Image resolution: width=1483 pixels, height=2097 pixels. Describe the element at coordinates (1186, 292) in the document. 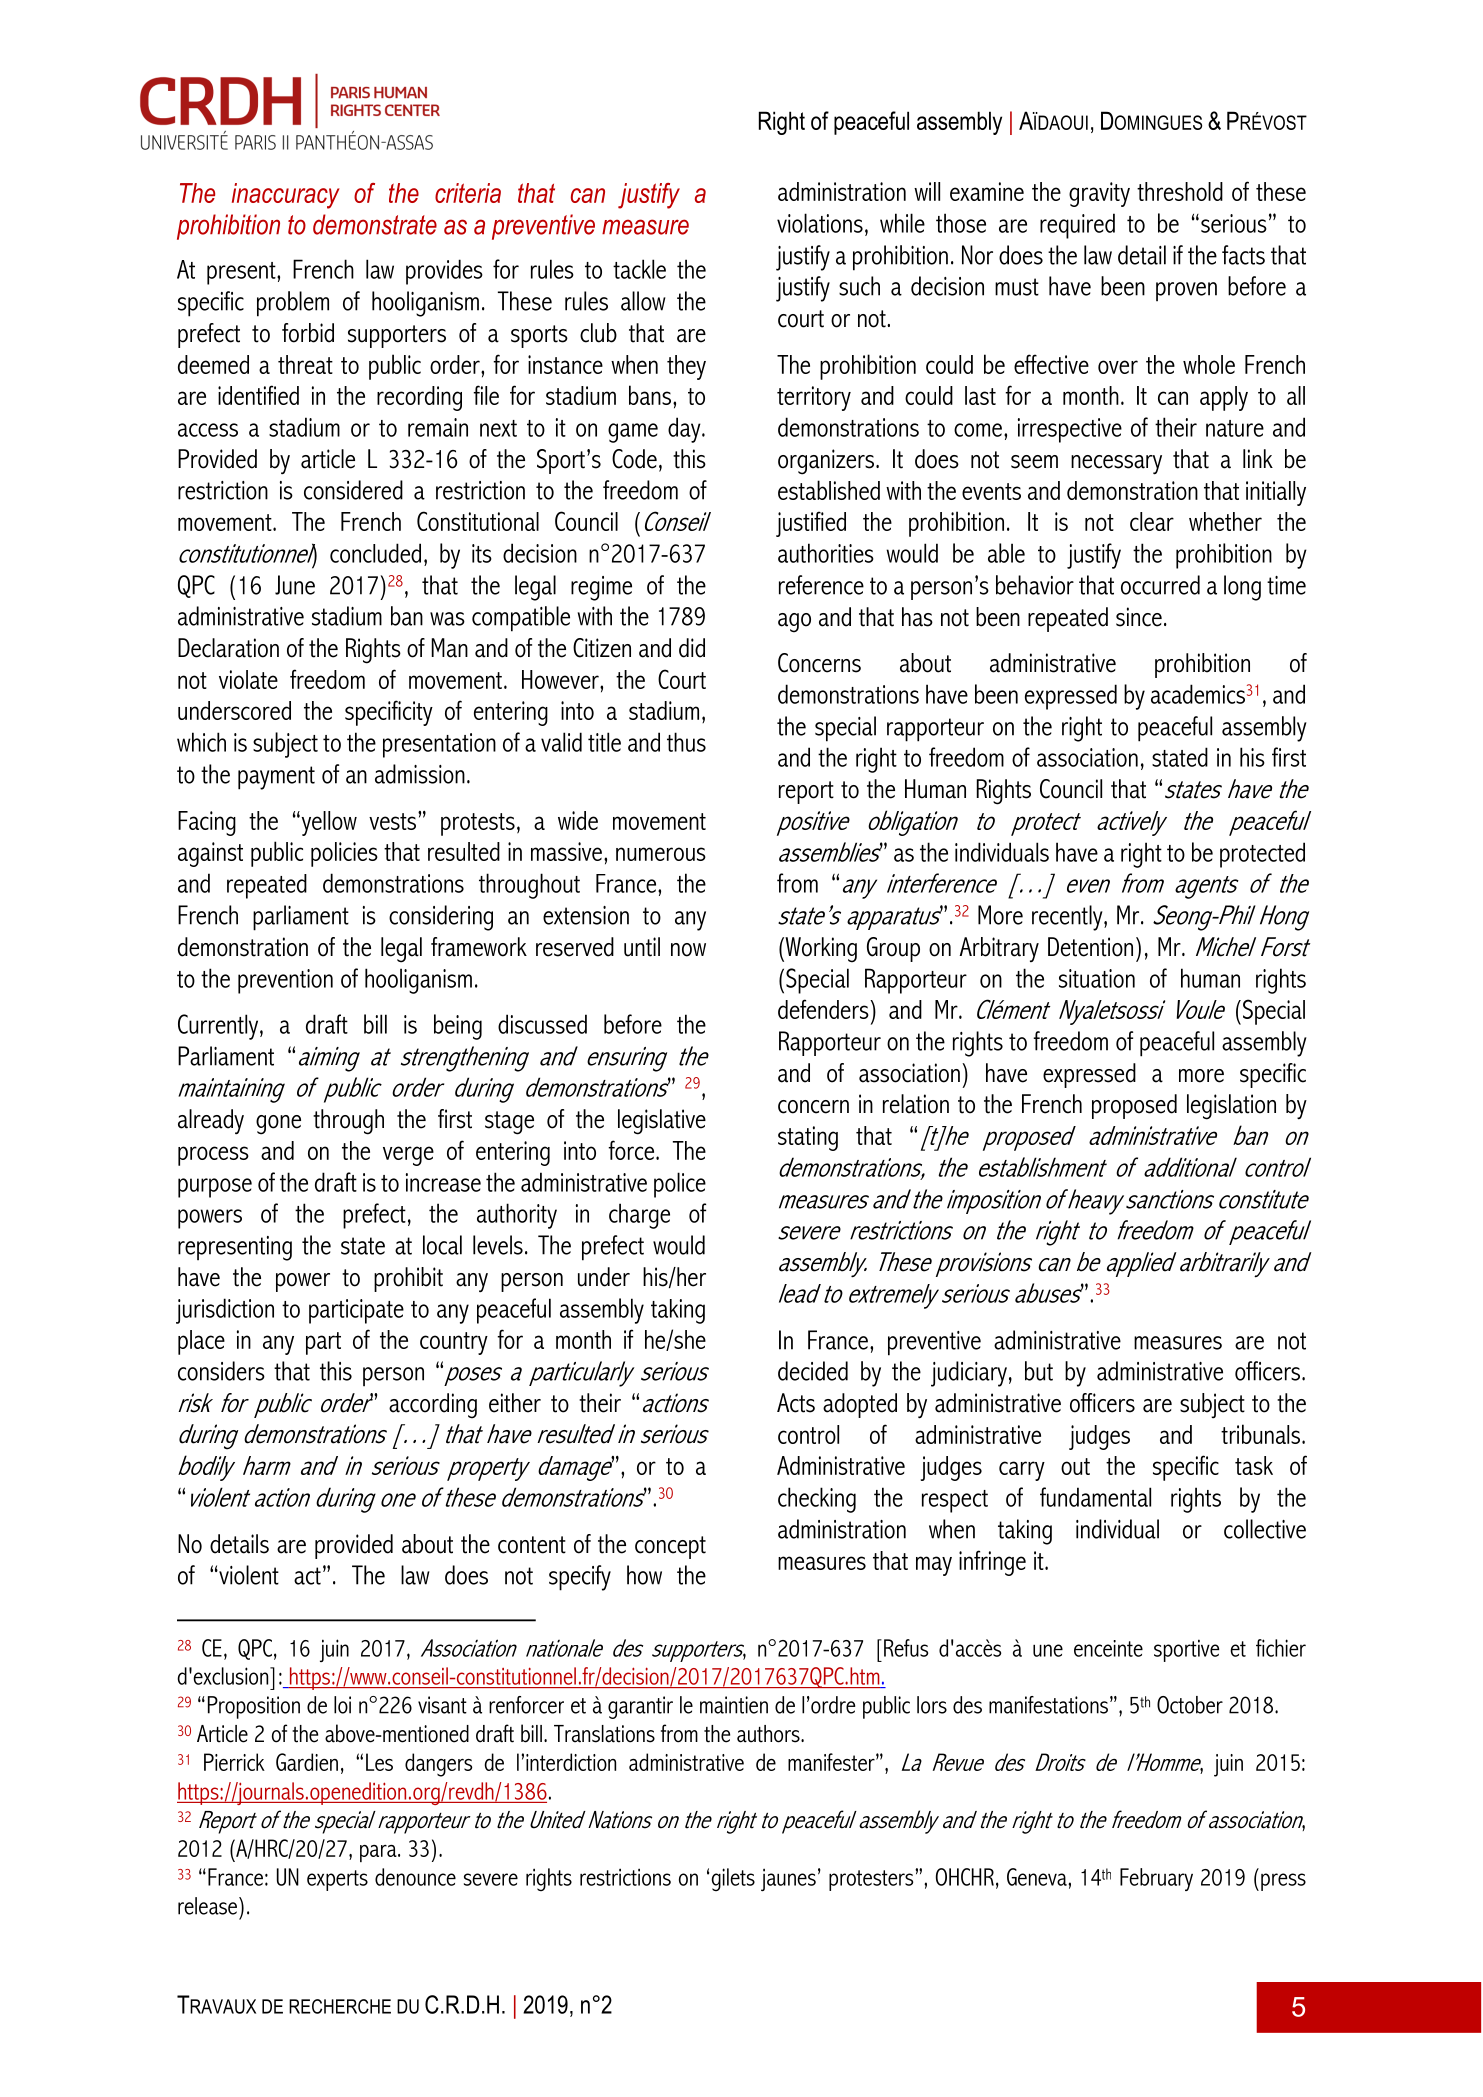

I see `proven` at that location.
